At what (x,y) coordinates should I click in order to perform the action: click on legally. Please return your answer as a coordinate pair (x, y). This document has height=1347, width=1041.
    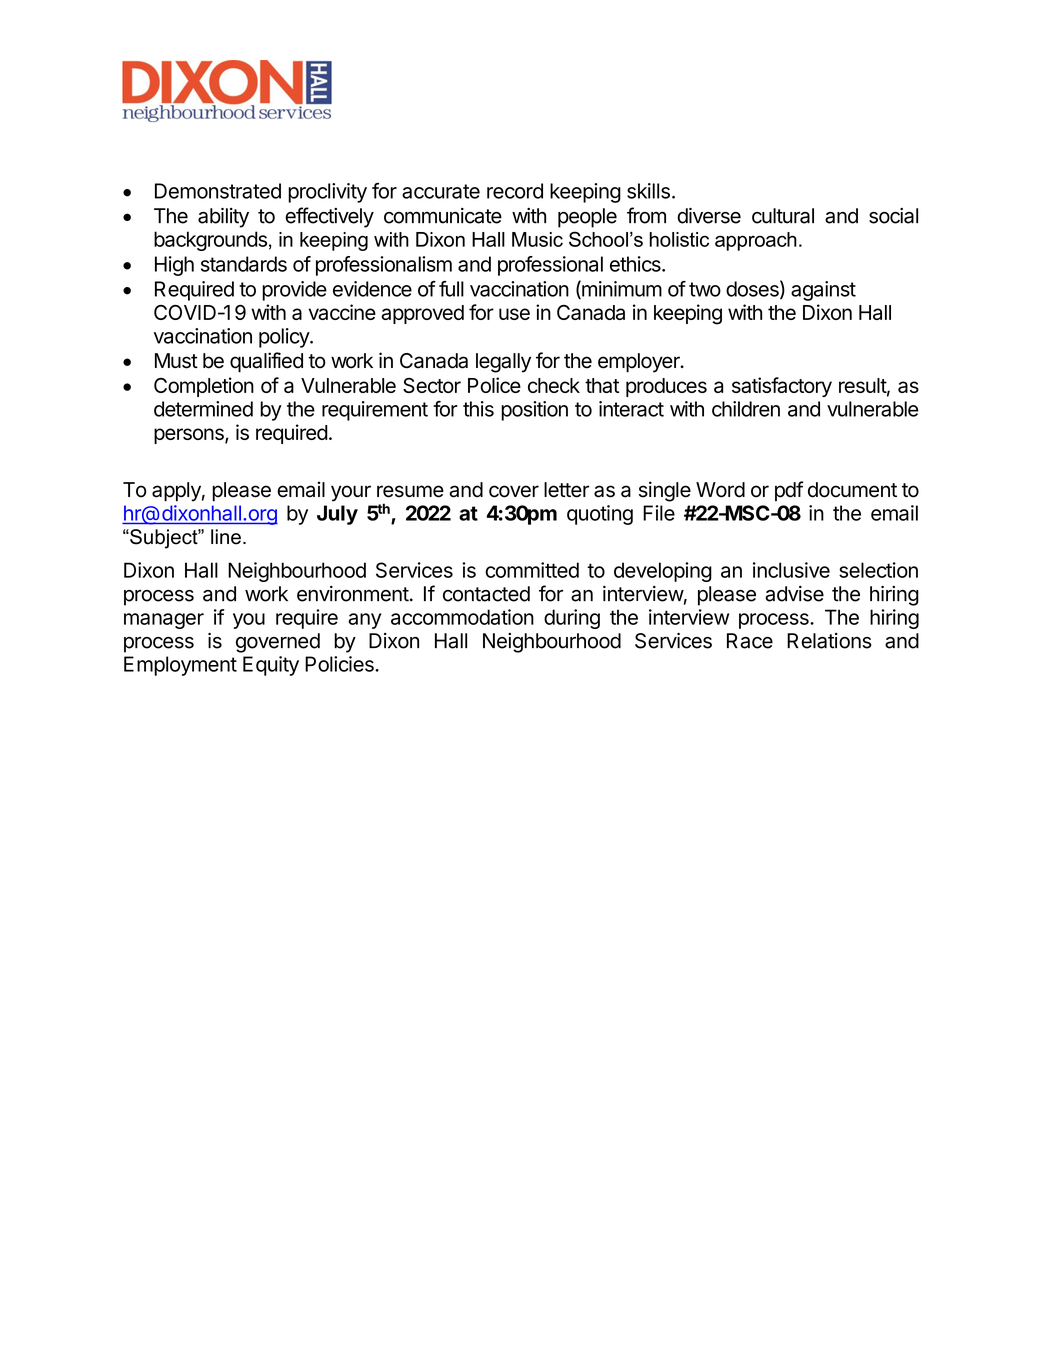
    Looking at the image, I should click on (503, 363).
